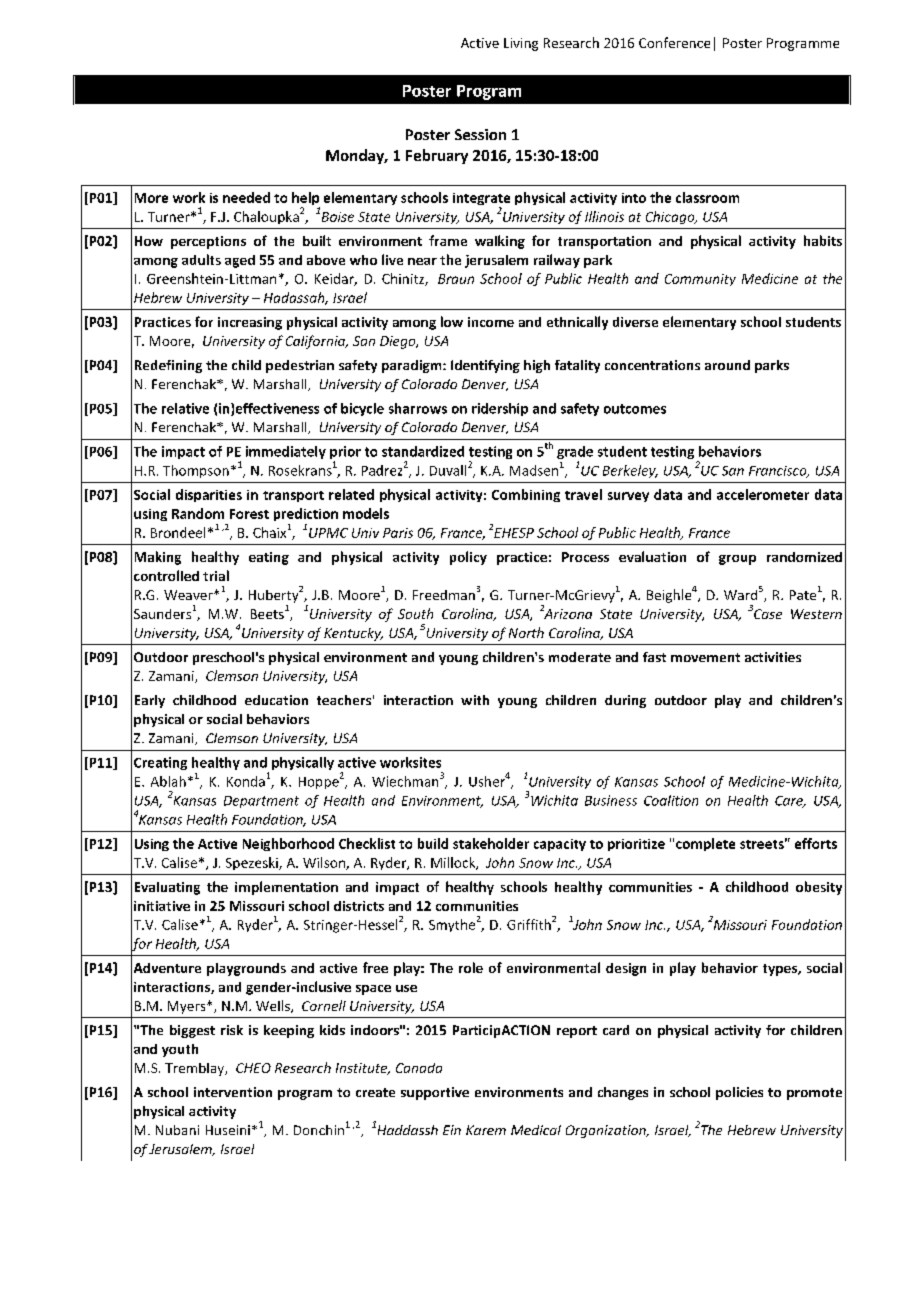  Describe the element at coordinates (435, 1093) in the screenshot. I see `supportive` at that location.
